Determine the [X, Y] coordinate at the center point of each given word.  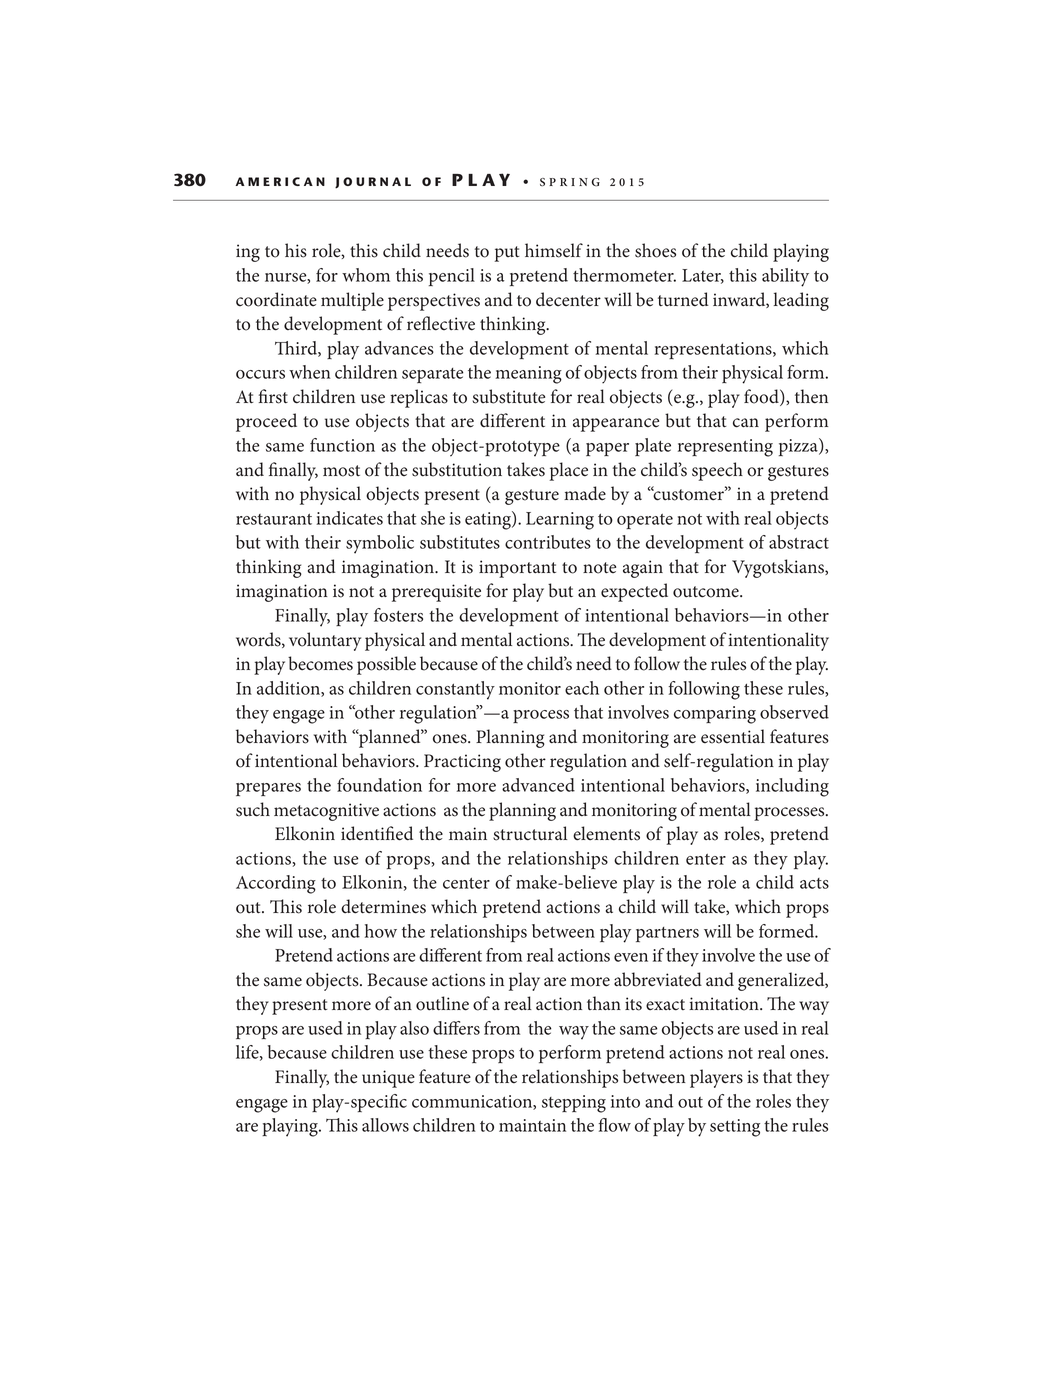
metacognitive [326, 812]
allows [385, 1125]
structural [530, 833]
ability [785, 277]
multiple [352, 301]
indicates [349, 518]
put [507, 254]
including [792, 787]
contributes [548, 542]
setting [735, 1128]
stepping [574, 1104]
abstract [799, 542]
